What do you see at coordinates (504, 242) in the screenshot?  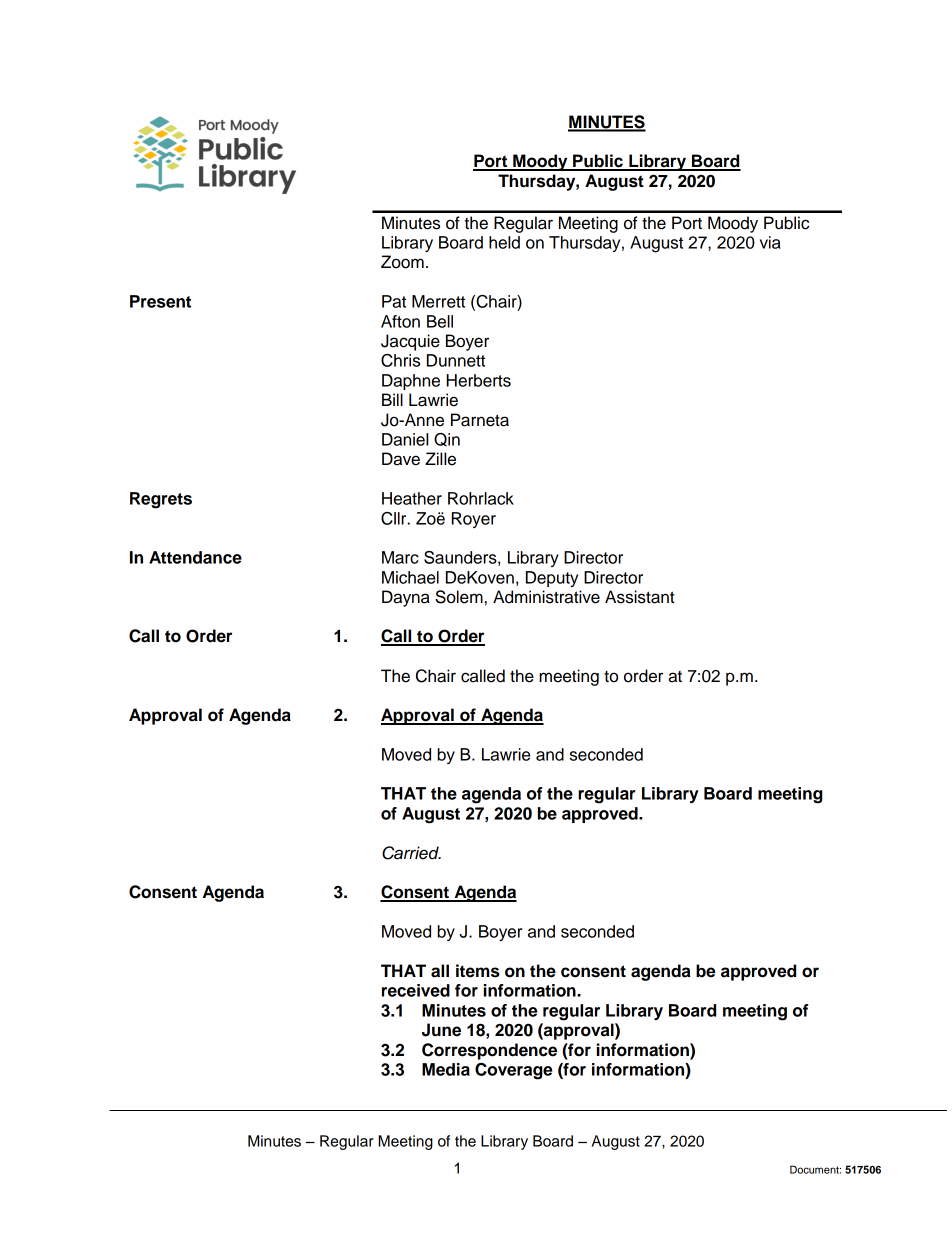 I see `held` at bounding box center [504, 242].
